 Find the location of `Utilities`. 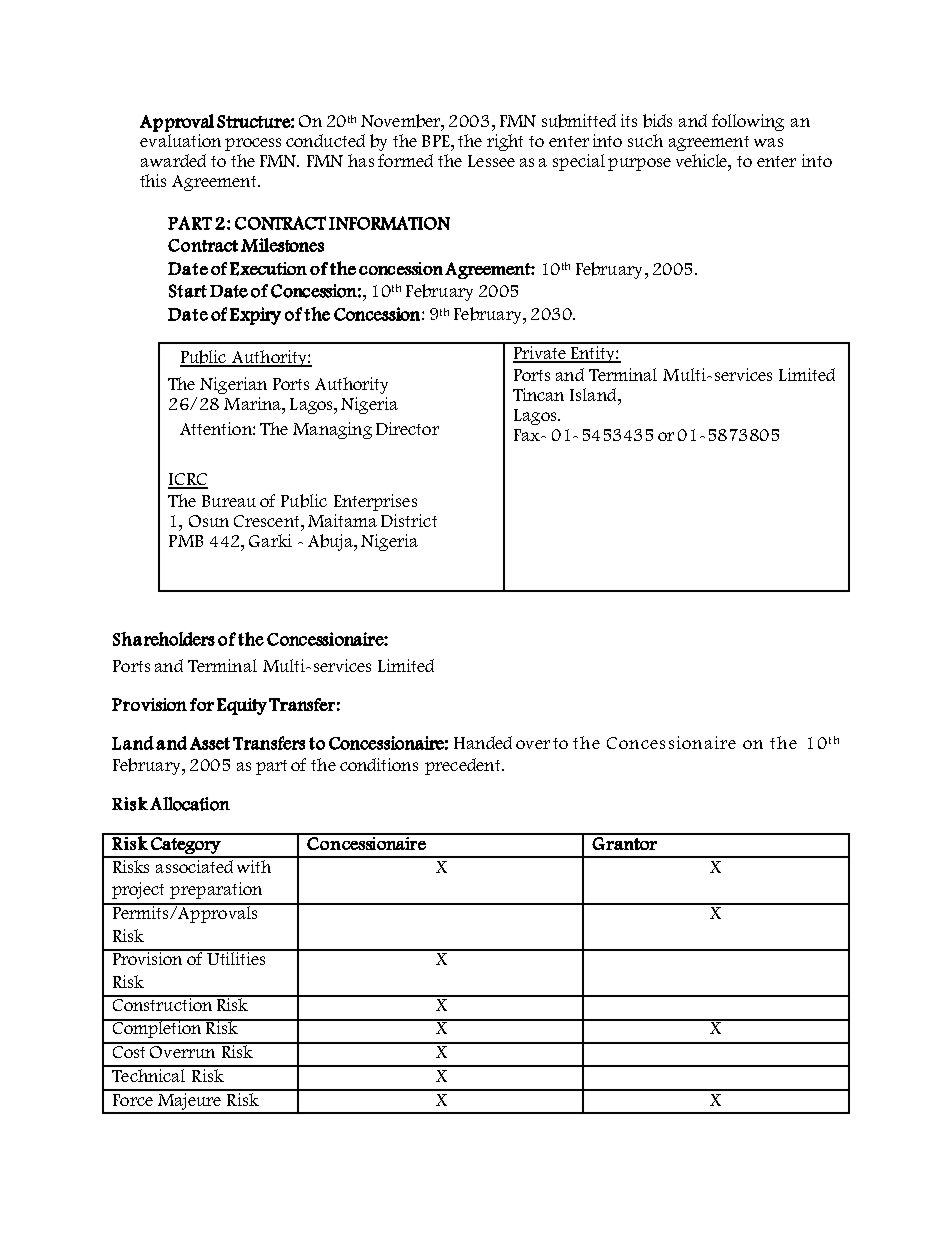

Utilities is located at coordinates (237, 957).
